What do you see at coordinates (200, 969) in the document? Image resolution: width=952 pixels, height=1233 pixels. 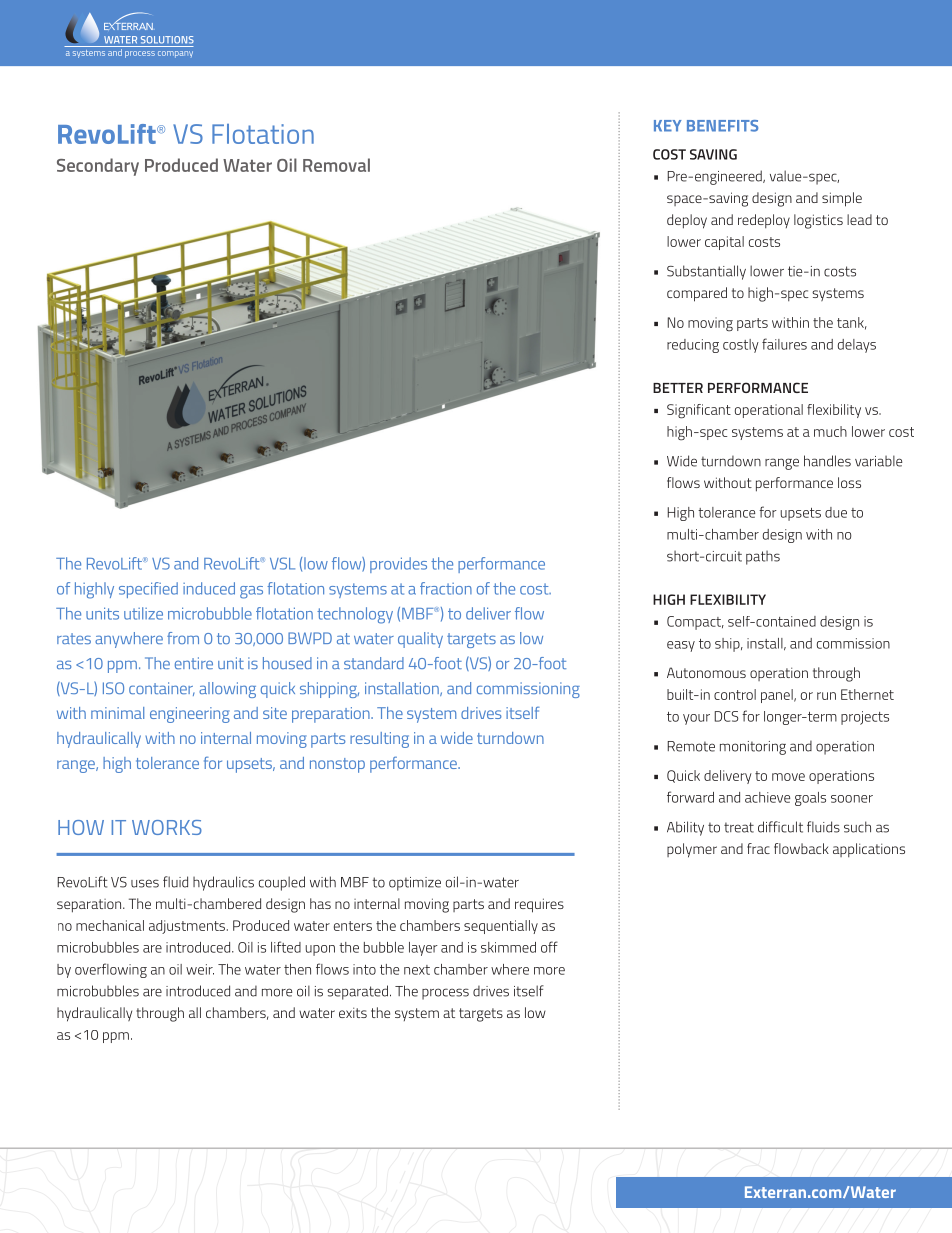 I see `weir` at bounding box center [200, 969].
